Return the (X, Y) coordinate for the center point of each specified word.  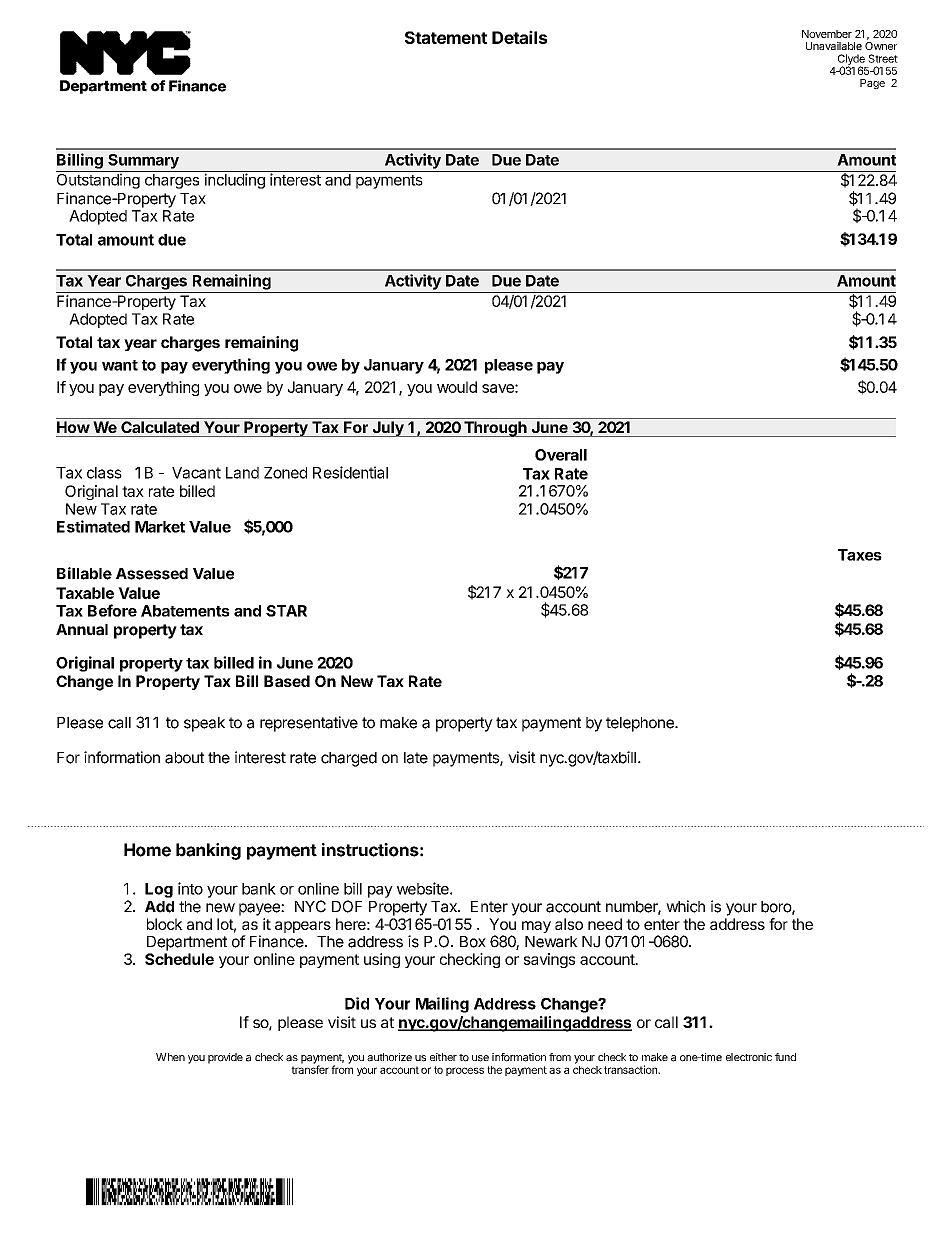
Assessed (152, 574)
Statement (446, 37)
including (235, 181)
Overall (561, 455)
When (170, 1057)
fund (785, 1057)
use (480, 1058)
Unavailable (834, 46)
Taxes (860, 555)
